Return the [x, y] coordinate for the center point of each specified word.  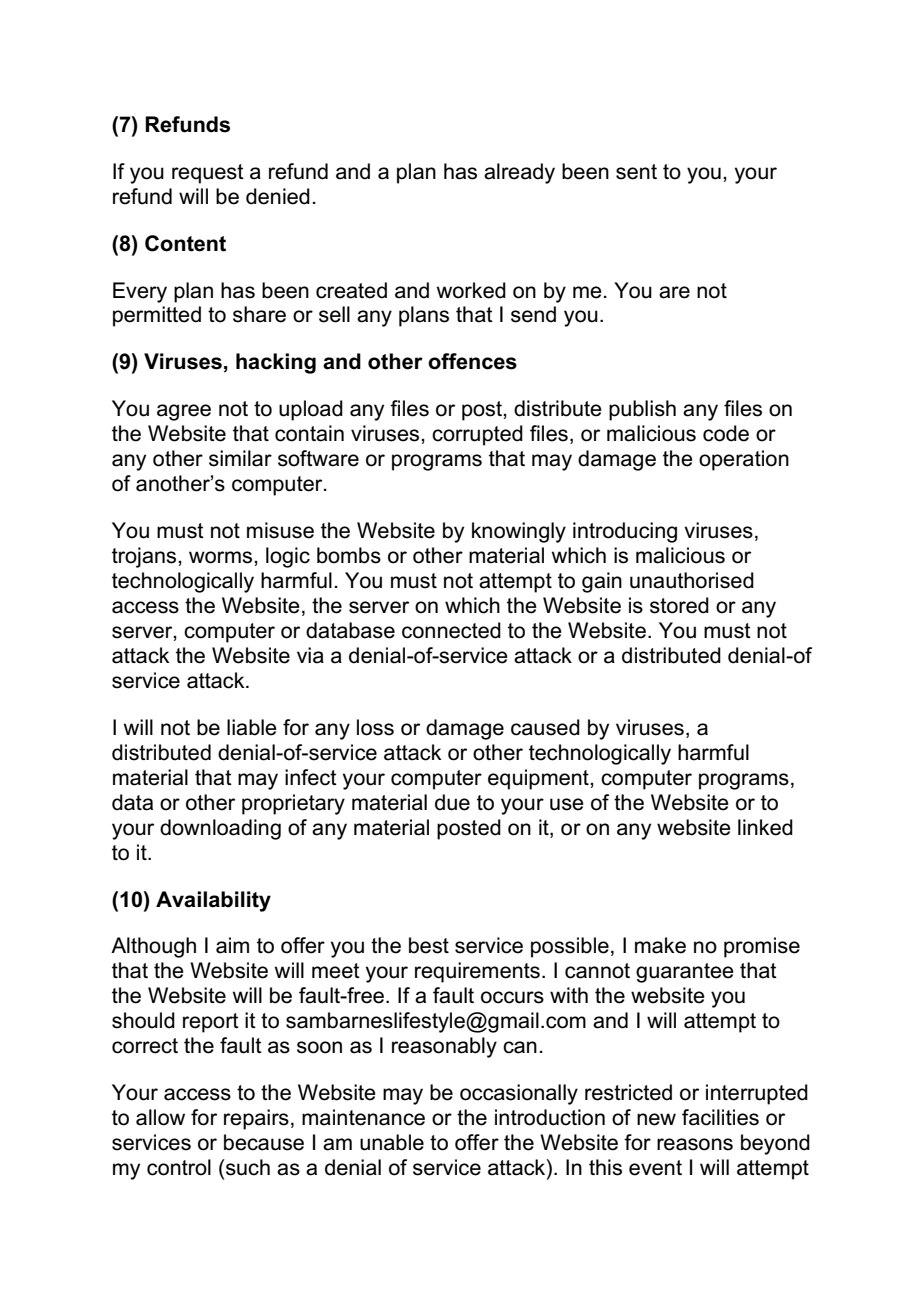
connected [451, 630]
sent [636, 172]
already [519, 173]
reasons [695, 1144]
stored [679, 605]
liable [252, 727]
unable [392, 1142]
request [208, 174]
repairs [256, 1119]
